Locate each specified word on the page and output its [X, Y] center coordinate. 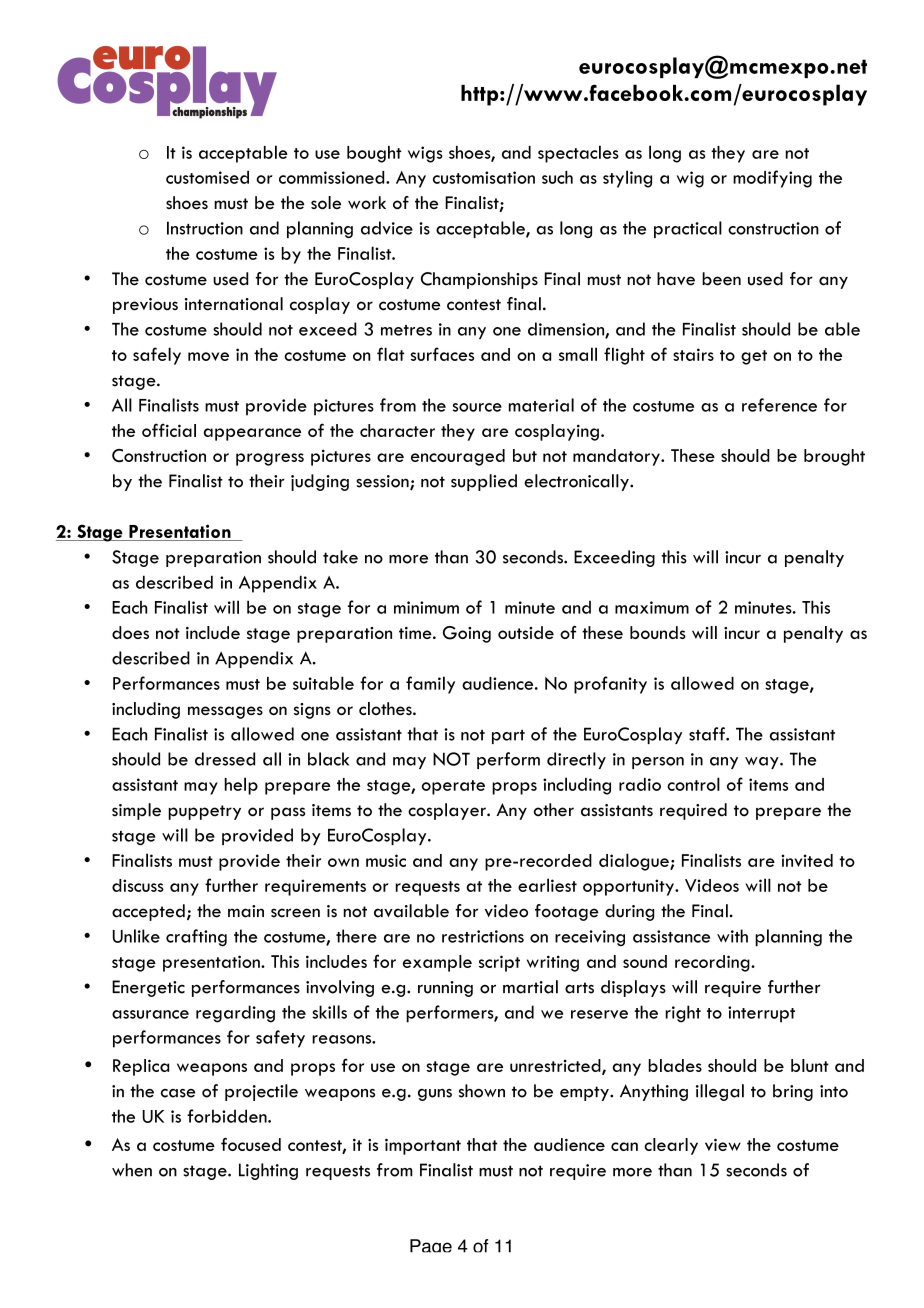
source [477, 407]
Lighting [268, 1171]
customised [207, 177]
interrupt [761, 1014]
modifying [772, 179]
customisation [484, 177]
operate [453, 787]
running [445, 989]
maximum [652, 607]
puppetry [204, 812]
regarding [235, 1014]
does [130, 632]
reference [779, 405]
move [208, 356]
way [763, 763]
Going [467, 634]
